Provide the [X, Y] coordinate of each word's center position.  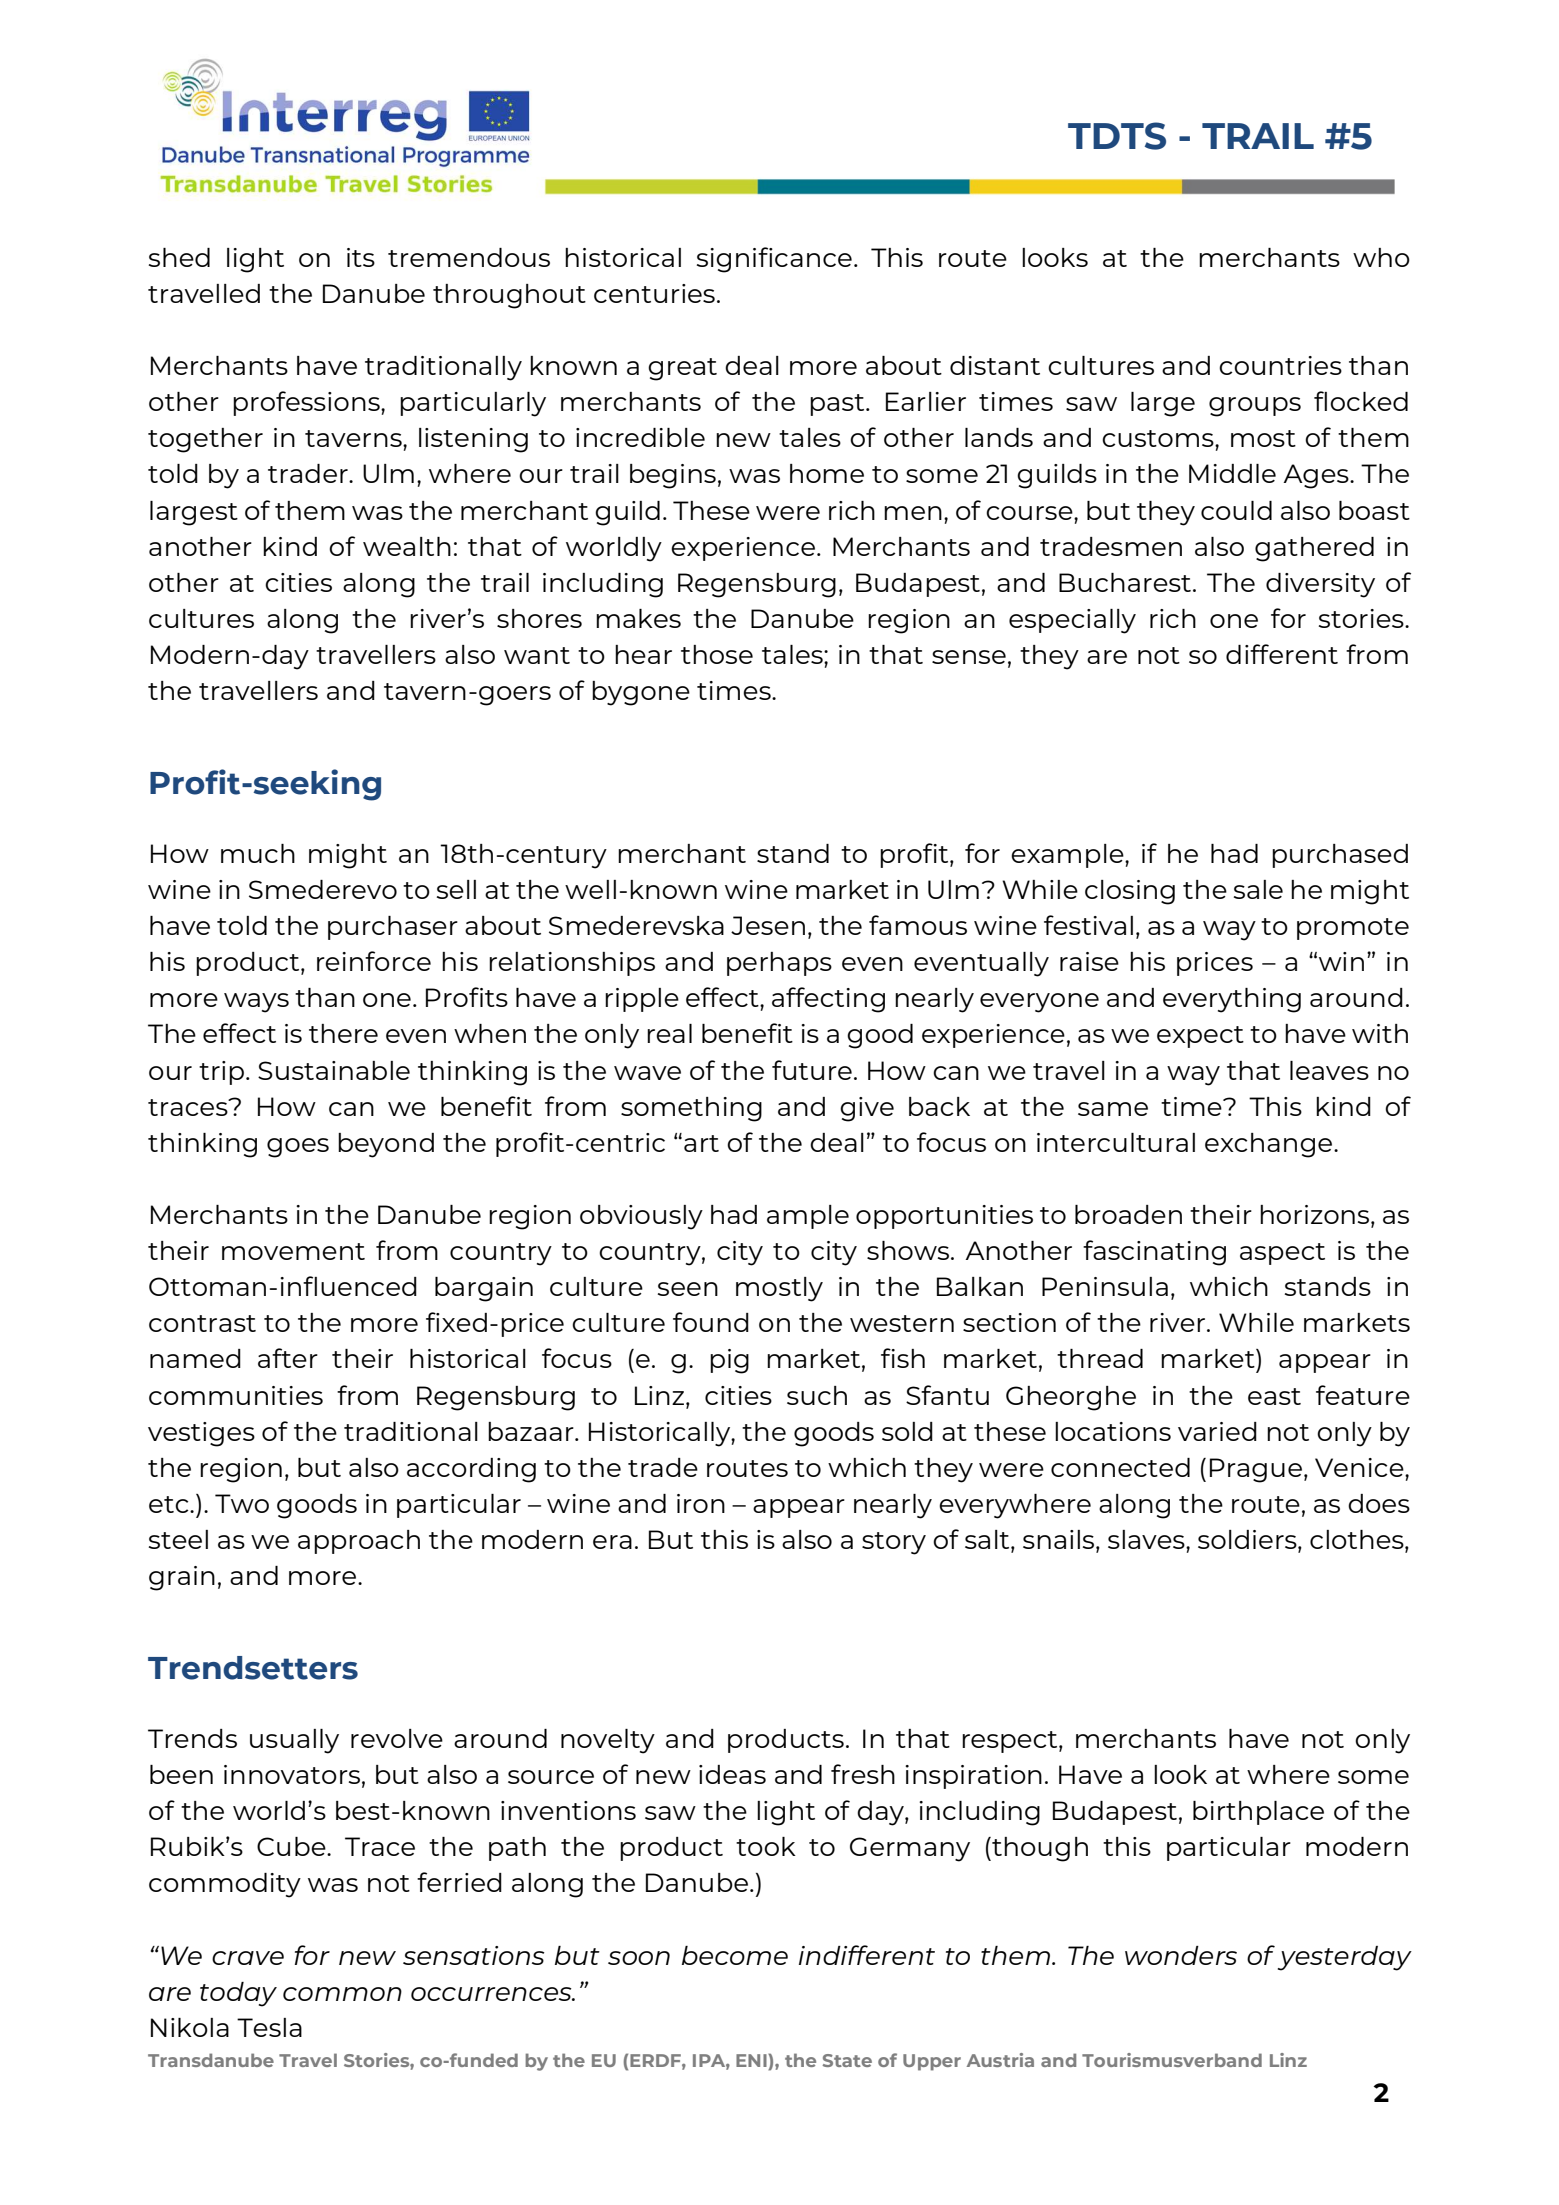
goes [298, 1148]
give [867, 1109]
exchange [1270, 1145]
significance [774, 260]
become [735, 1955]
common [342, 1994]
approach [359, 1542]
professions [307, 403]
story [894, 1543]
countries [1280, 365]
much [258, 853]
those [717, 654]
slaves [1147, 1539]
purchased [1340, 856]
